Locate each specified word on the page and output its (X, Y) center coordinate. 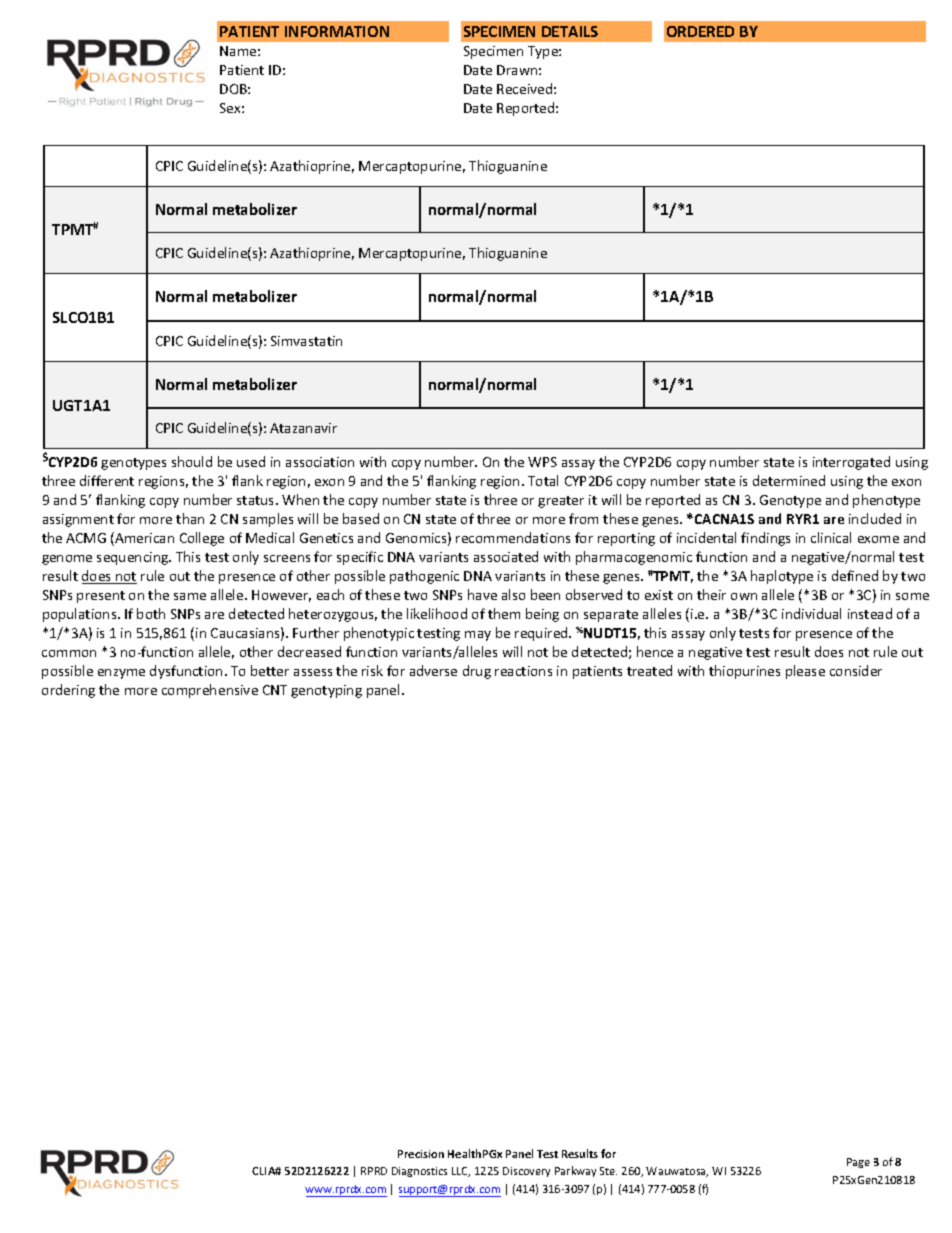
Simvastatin (306, 341)
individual (811, 613)
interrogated (851, 463)
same (190, 596)
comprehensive (210, 691)
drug (477, 672)
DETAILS (570, 31)
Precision (421, 1154)
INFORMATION (337, 31)
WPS (542, 462)
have (482, 594)
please (805, 672)
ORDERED (700, 31)
